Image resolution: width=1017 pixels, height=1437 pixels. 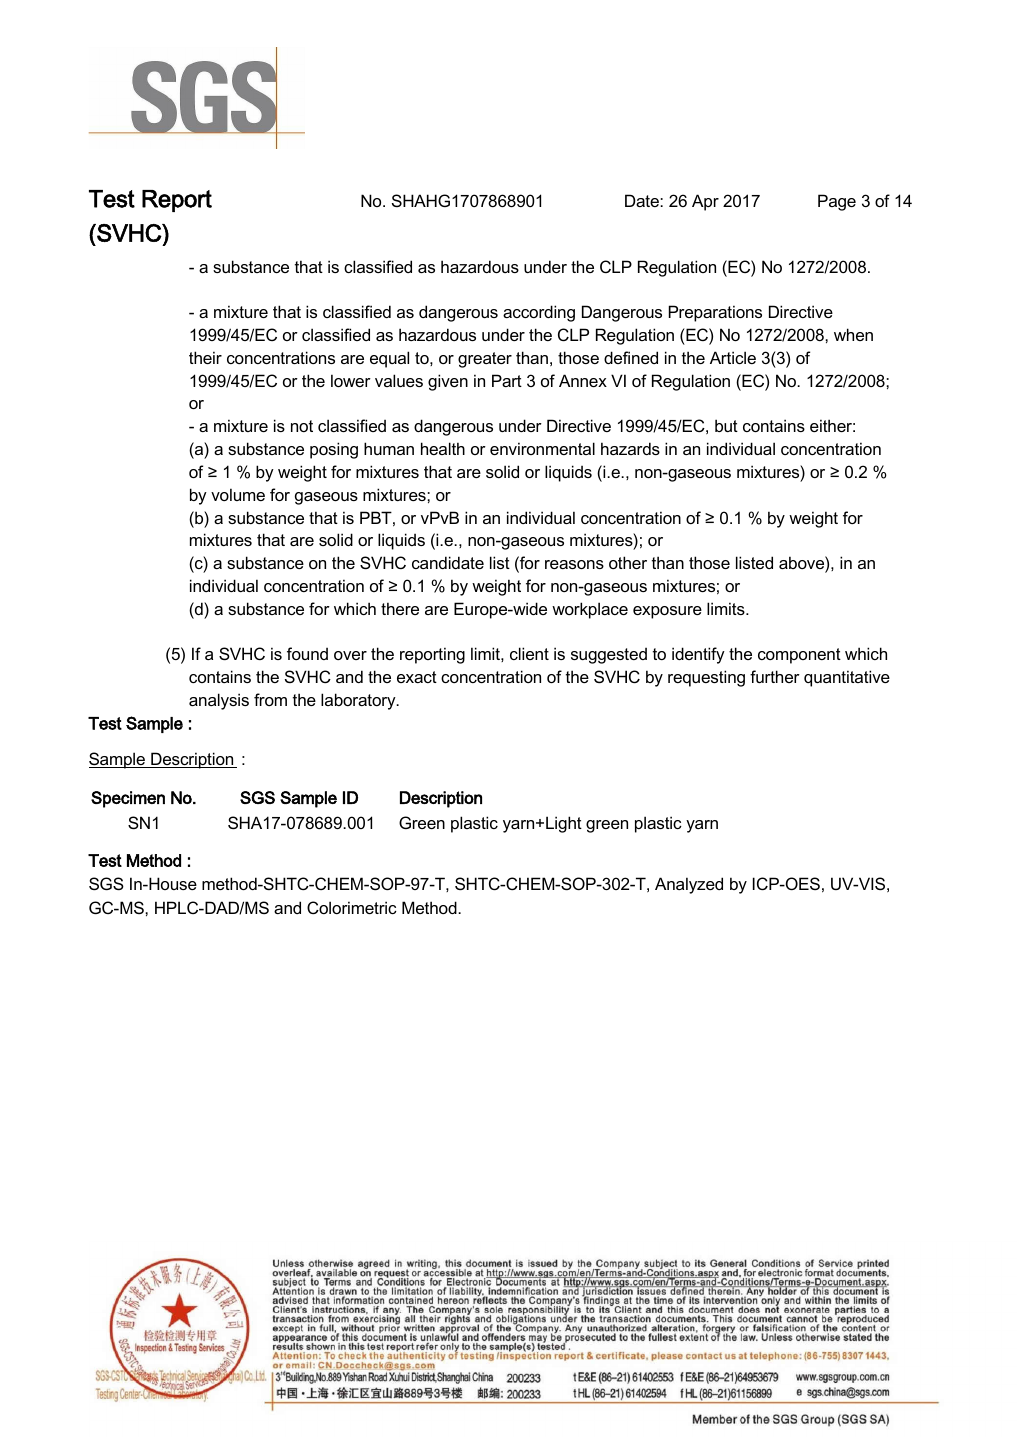 I want to click on Part, so click(x=507, y=380).
